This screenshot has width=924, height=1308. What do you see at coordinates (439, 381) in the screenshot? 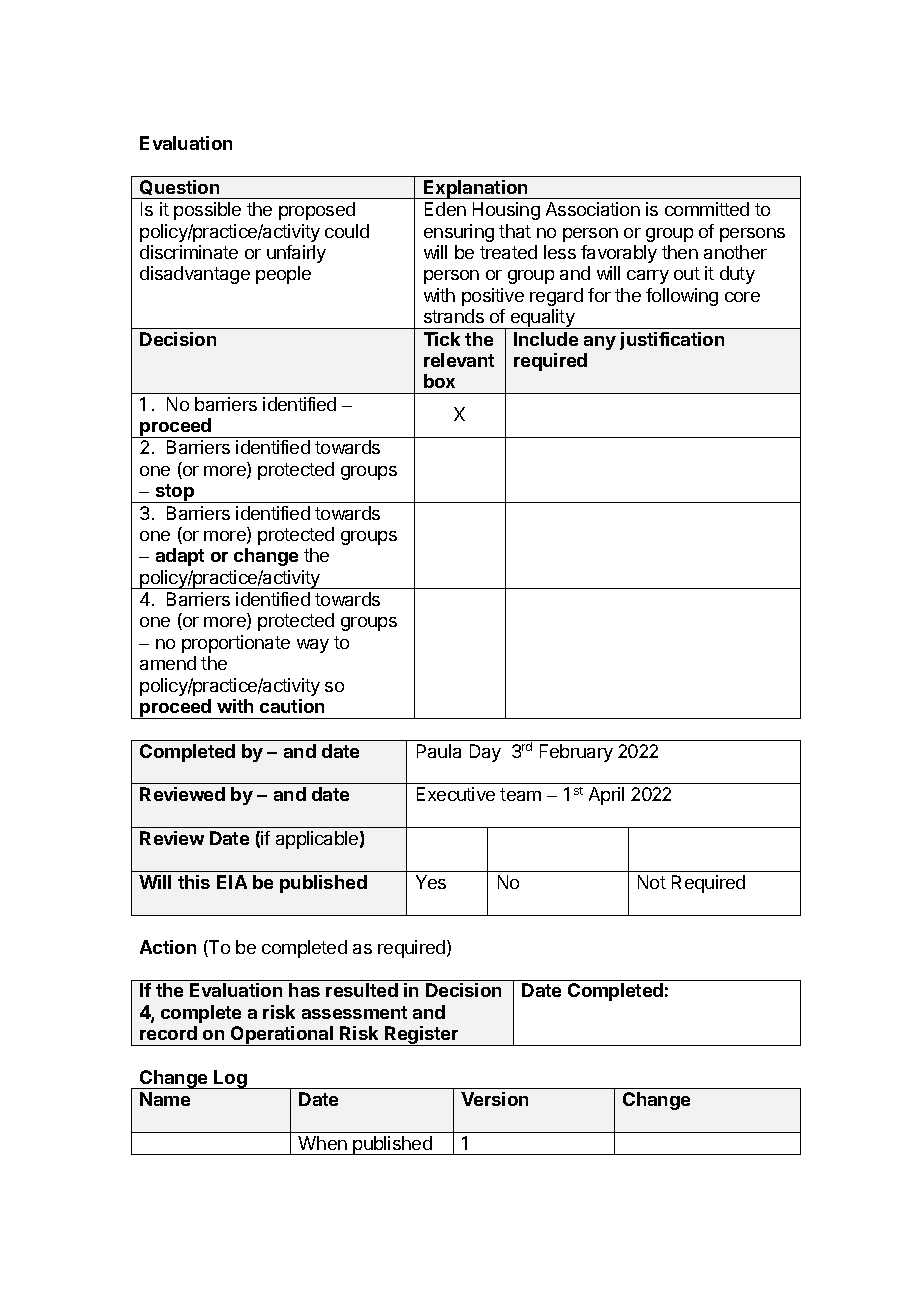
I see `box` at bounding box center [439, 381].
